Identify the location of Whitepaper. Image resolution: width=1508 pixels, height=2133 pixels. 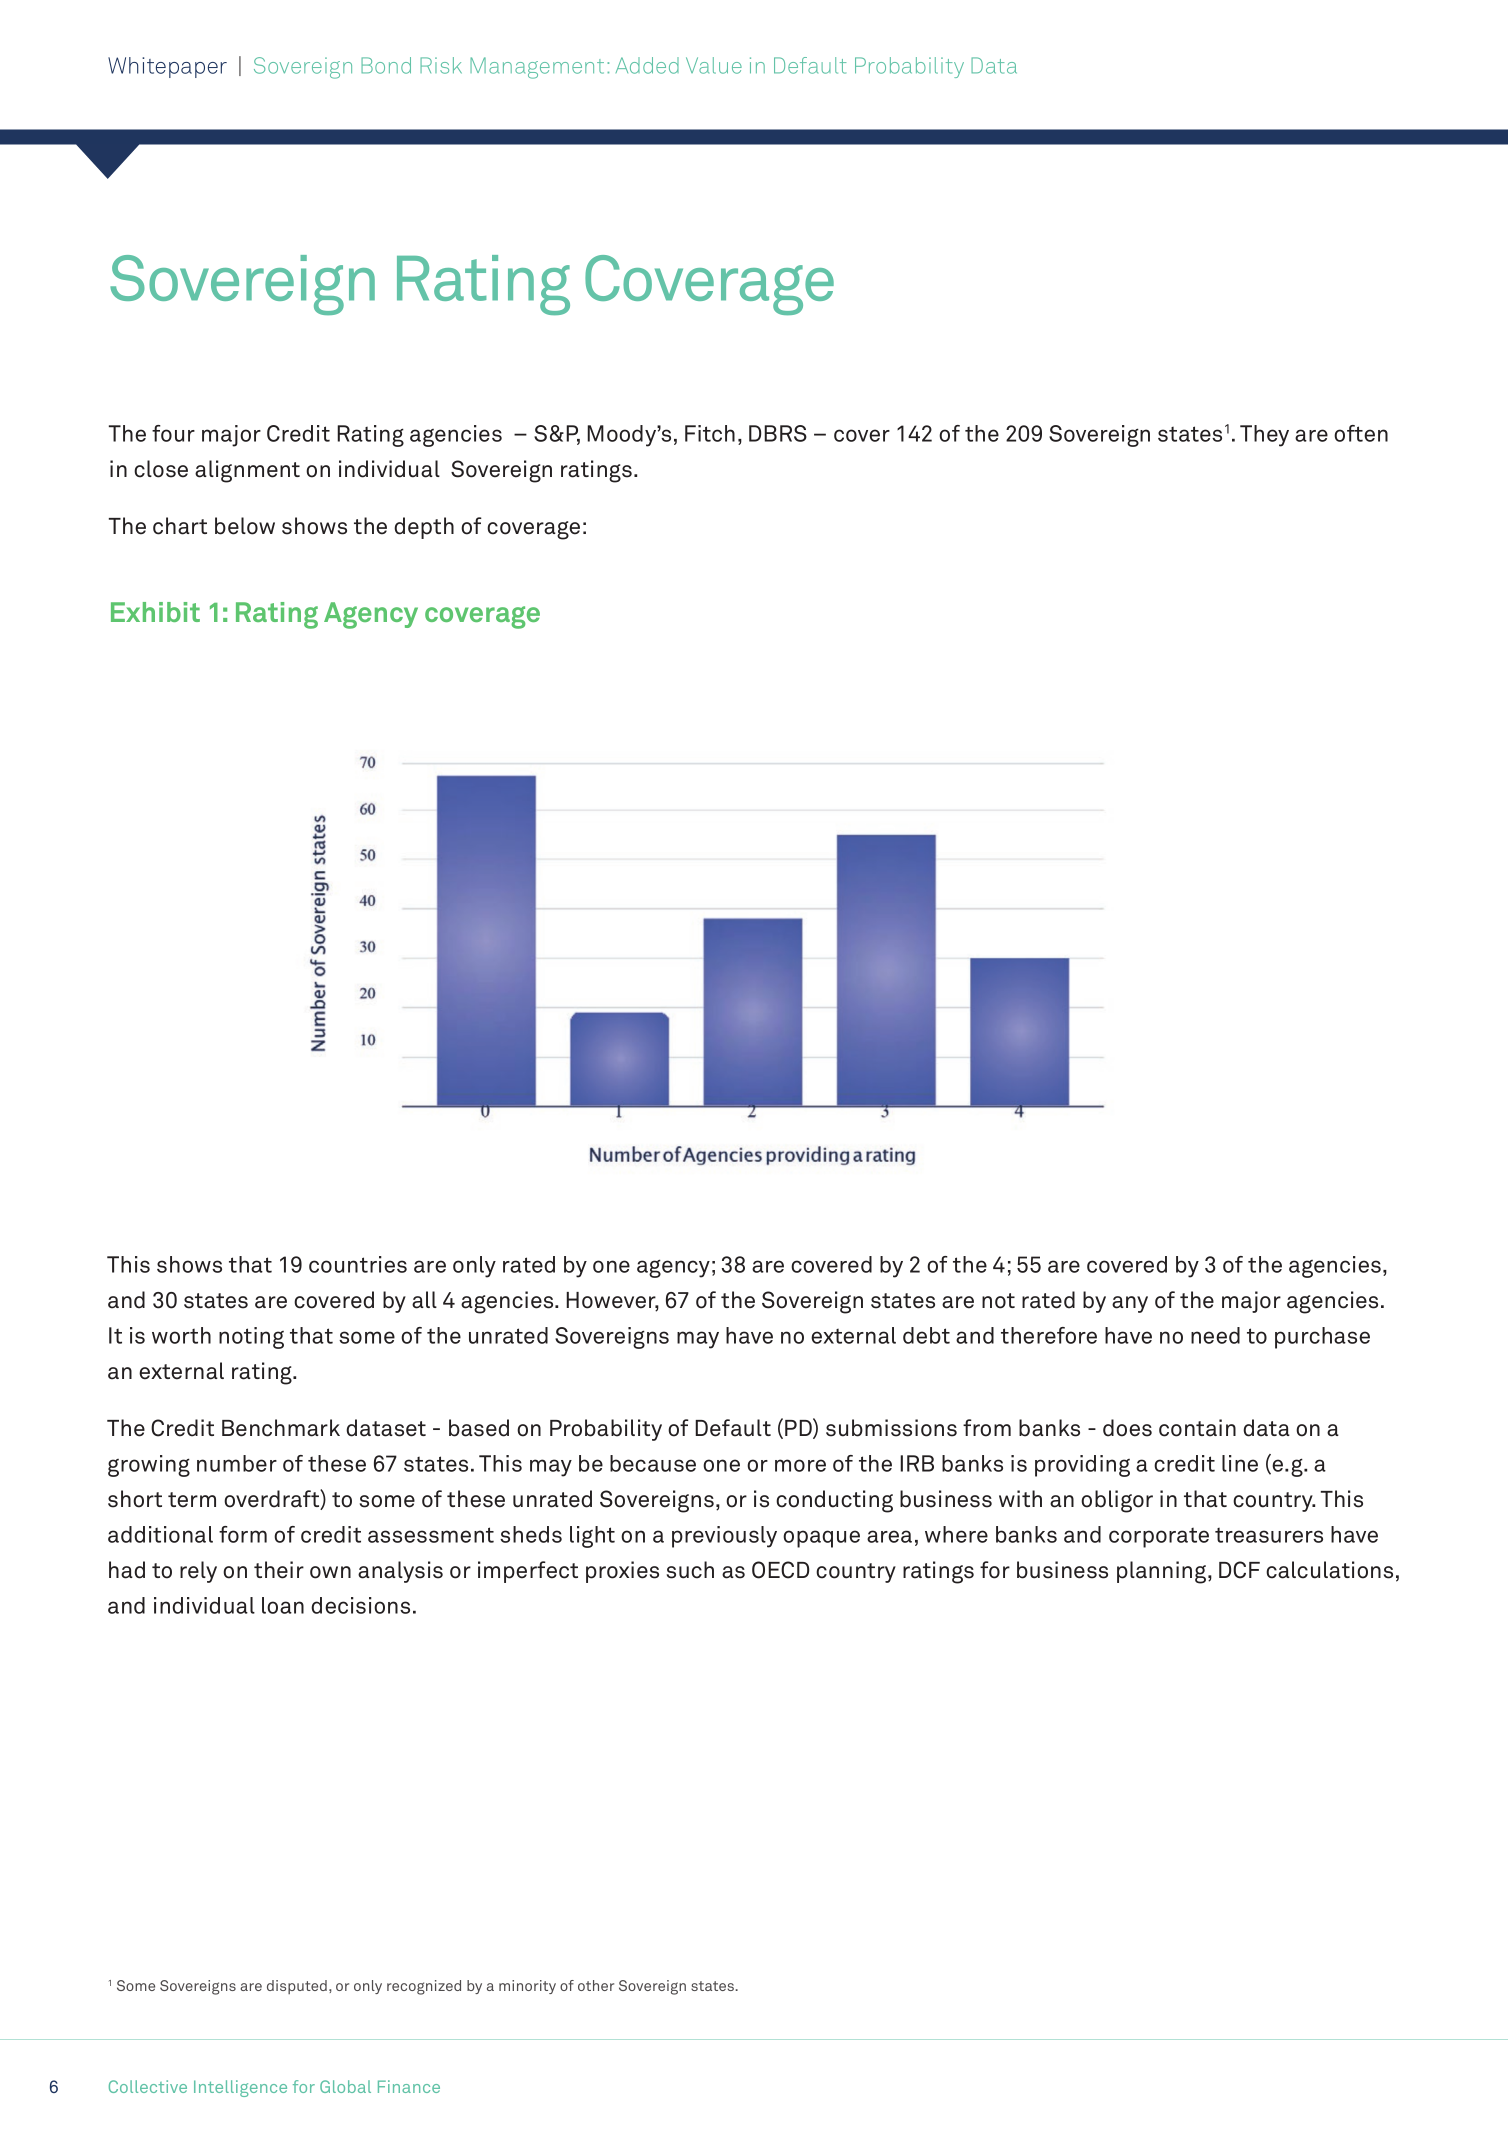
(167, 67).
